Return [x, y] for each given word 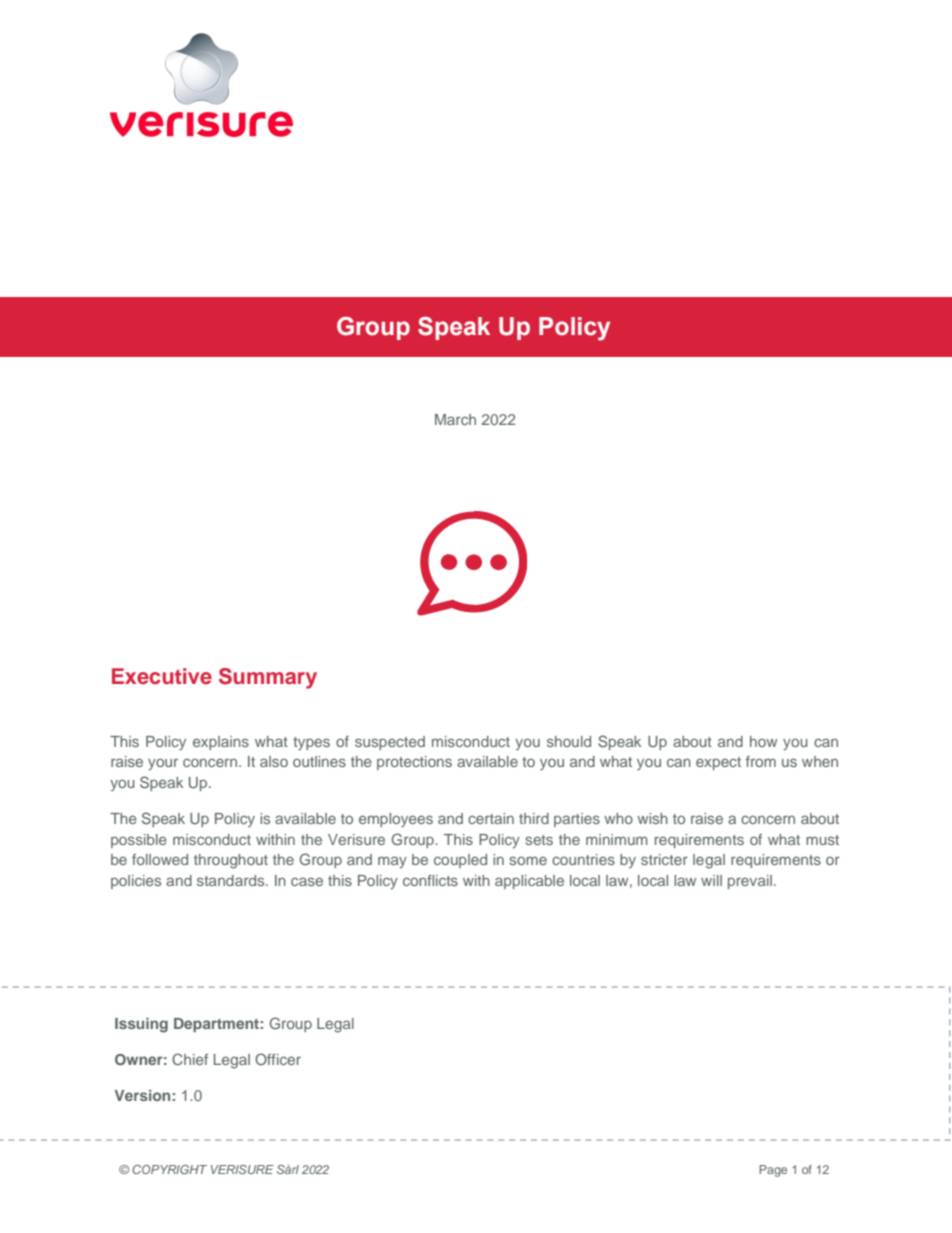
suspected [390, 743]
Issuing [141, 1025]
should [569, 741]
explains [221, 743]
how [763, 741]
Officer [278, 1059]
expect [718, 763]
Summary [268, 678]
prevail [750, 882]
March [455, 419]
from [761, 761]
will [711, 880]
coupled [460, 861]
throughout [231, 861]
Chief [190, 1059]
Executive [162, 676]
